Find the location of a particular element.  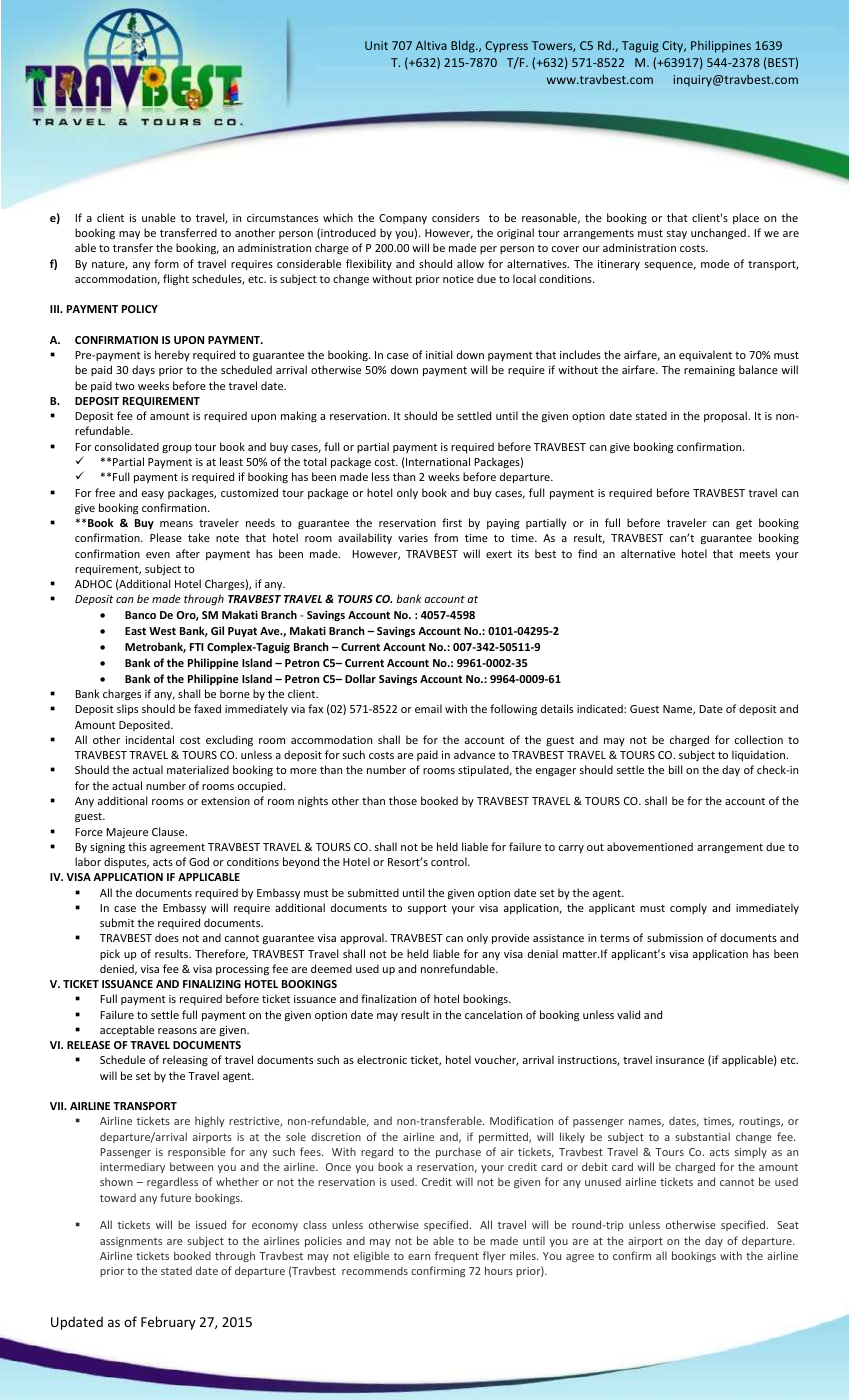

Seat is located at coordinates (788, 1225).
